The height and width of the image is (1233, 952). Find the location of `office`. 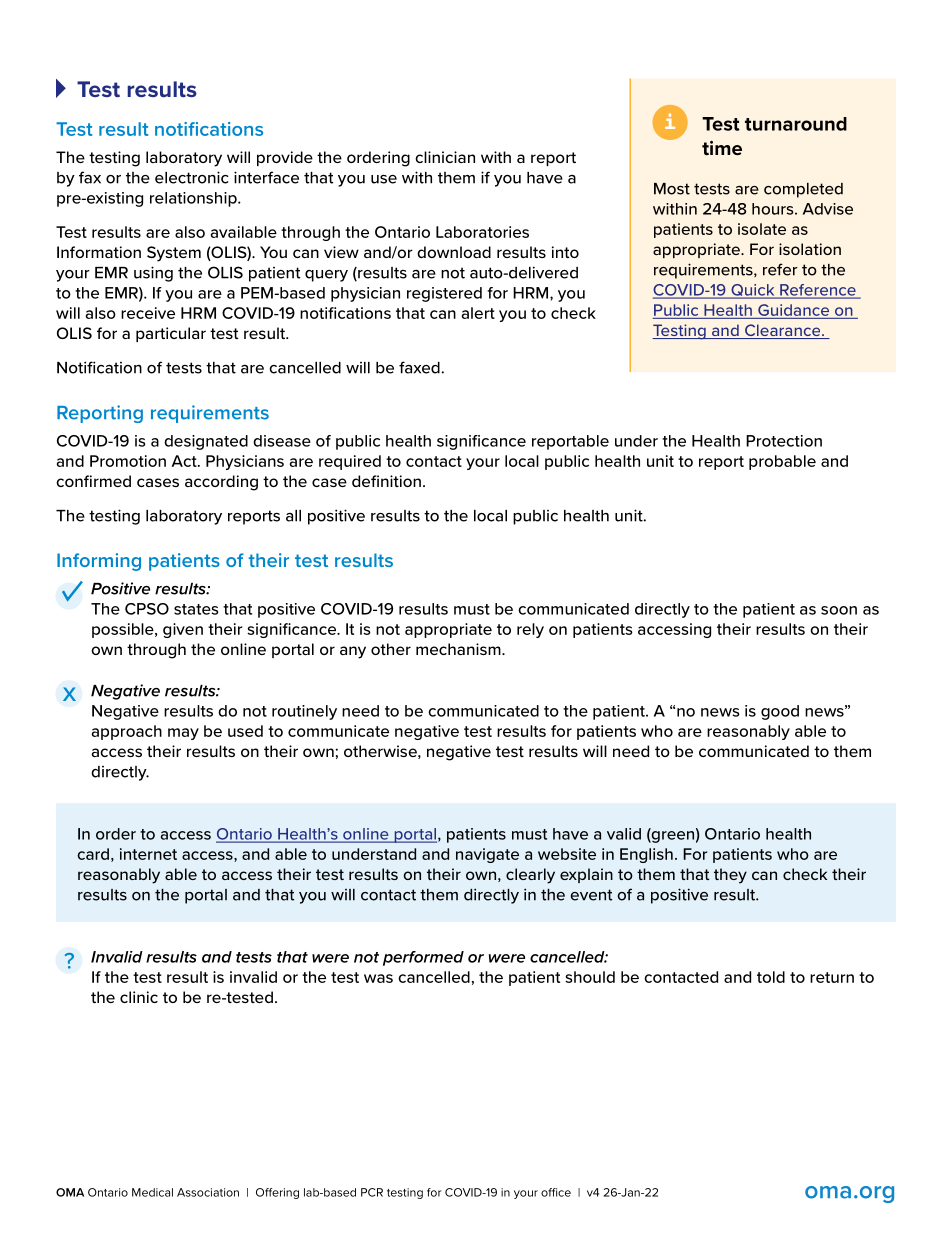

office is located at coordinates (556, 1192).
